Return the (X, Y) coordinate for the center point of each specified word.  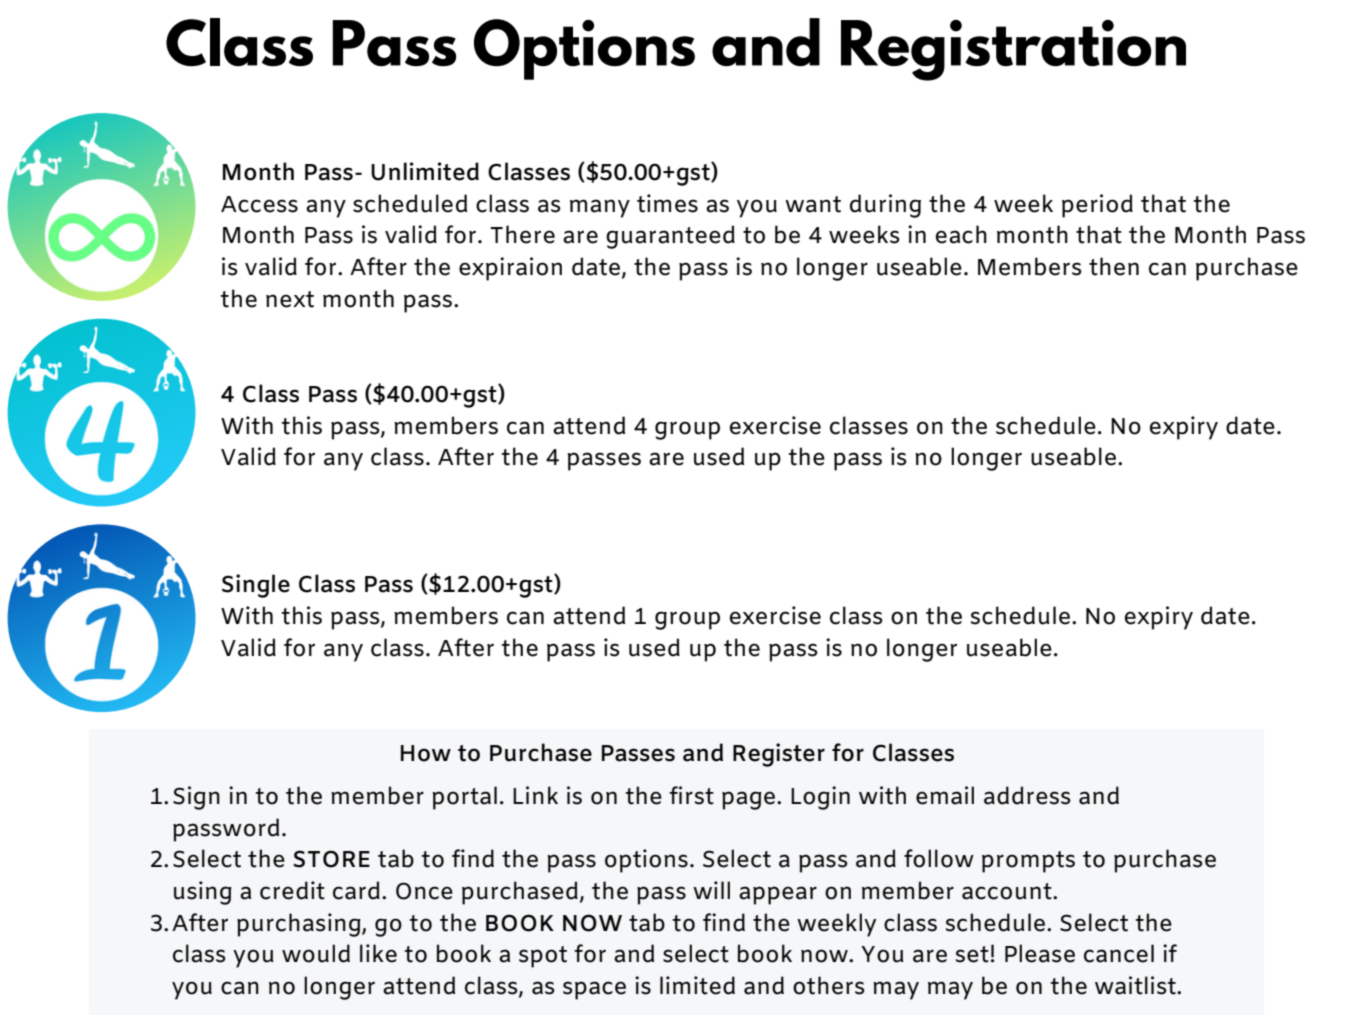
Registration (1013, 50)
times (667, 203)
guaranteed (670, 237)
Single (256, 586)
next (290, 299)
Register (779, 755)
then (1114, 266)
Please (1040, 953)
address (1027, 795)
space (594, 990)
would (316, 953)
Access (259, 204)
